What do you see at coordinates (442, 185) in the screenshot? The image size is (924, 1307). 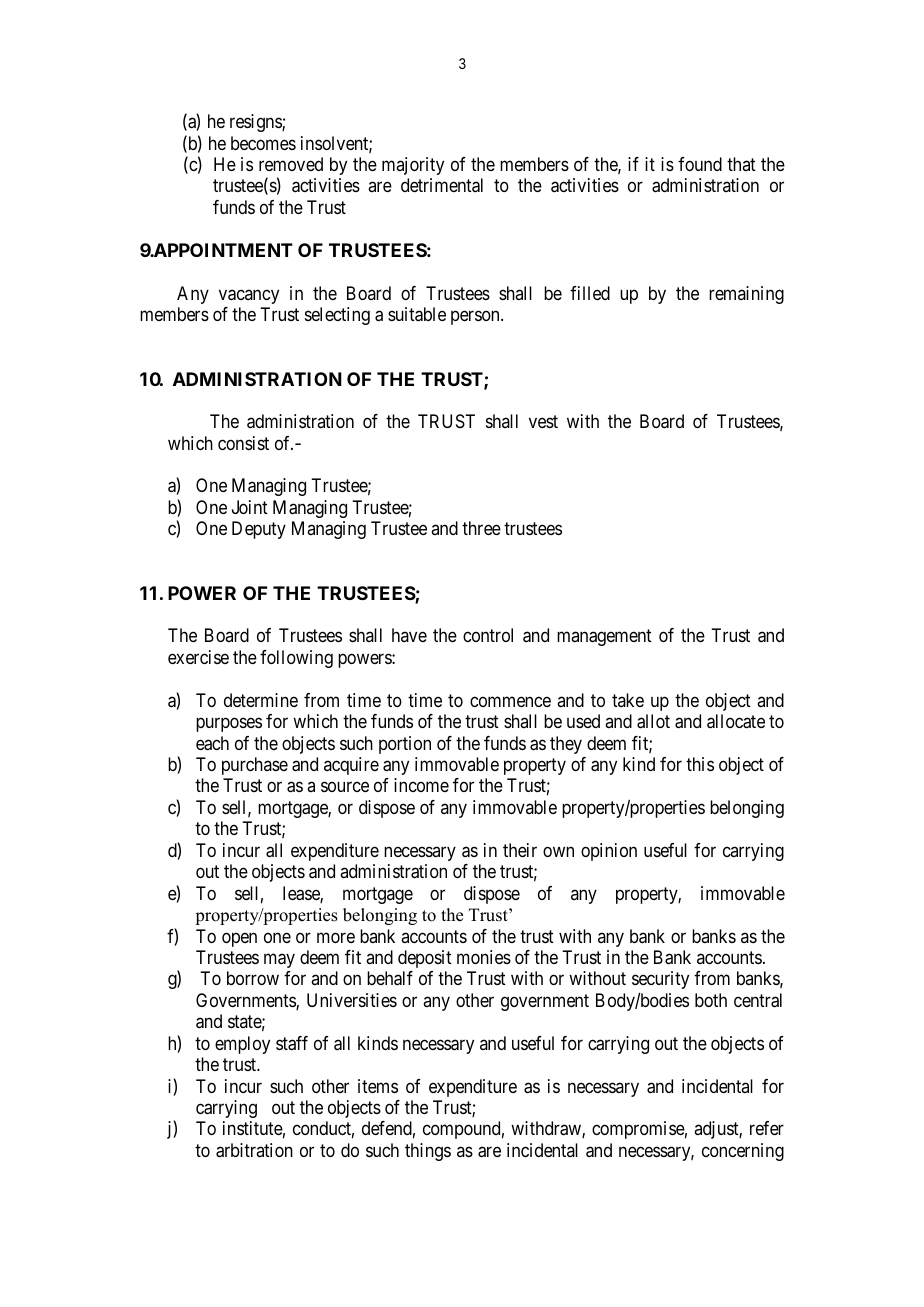 I see `detrimental` at bounding box center [442, 185].
